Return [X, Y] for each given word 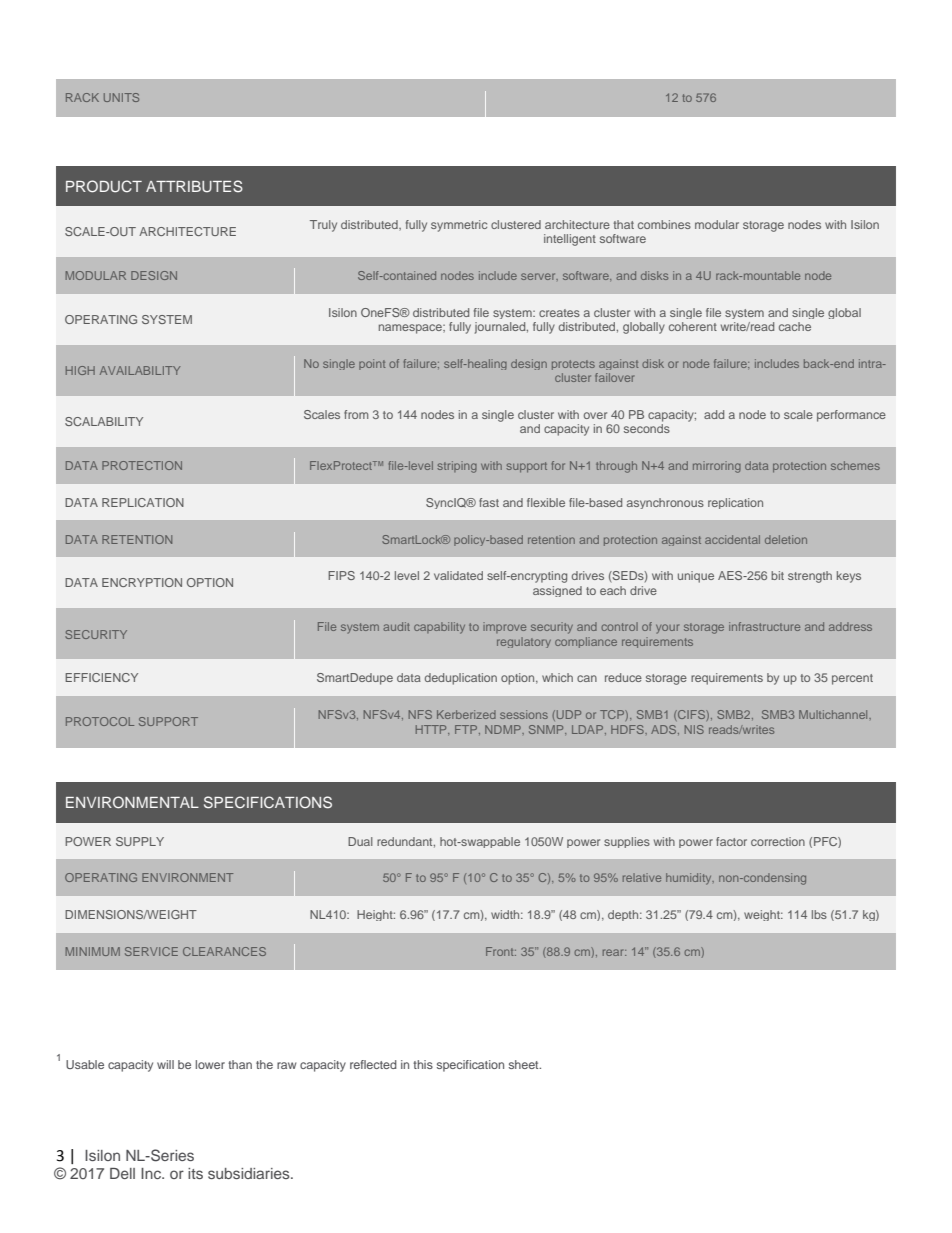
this [423, 1064]
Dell [122, 1173]
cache [795, 326]
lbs [819, 914]
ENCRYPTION [142, 582]
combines [664, 224]
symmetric [459, 226]
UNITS [121, 97]
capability [439, 628]
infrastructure [764, 626]
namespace [411, 329]
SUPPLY [140, 841]
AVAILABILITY [140, 370]
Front [501, 951]
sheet [525, 1064]
